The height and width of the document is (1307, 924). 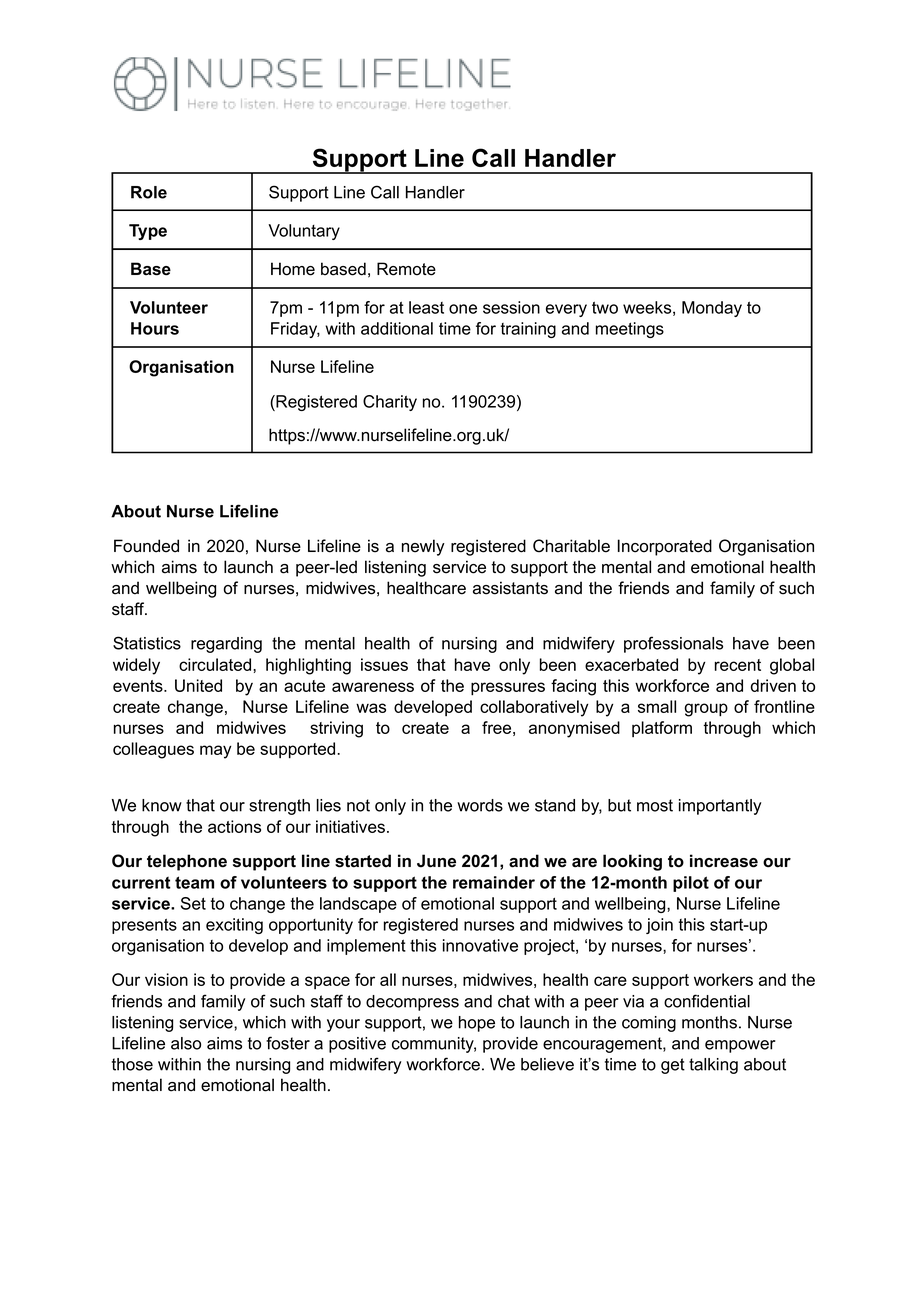 What do you see at coordinates (186, 1043) in the document?
I see `also` at bounding box center [186, 1043].
